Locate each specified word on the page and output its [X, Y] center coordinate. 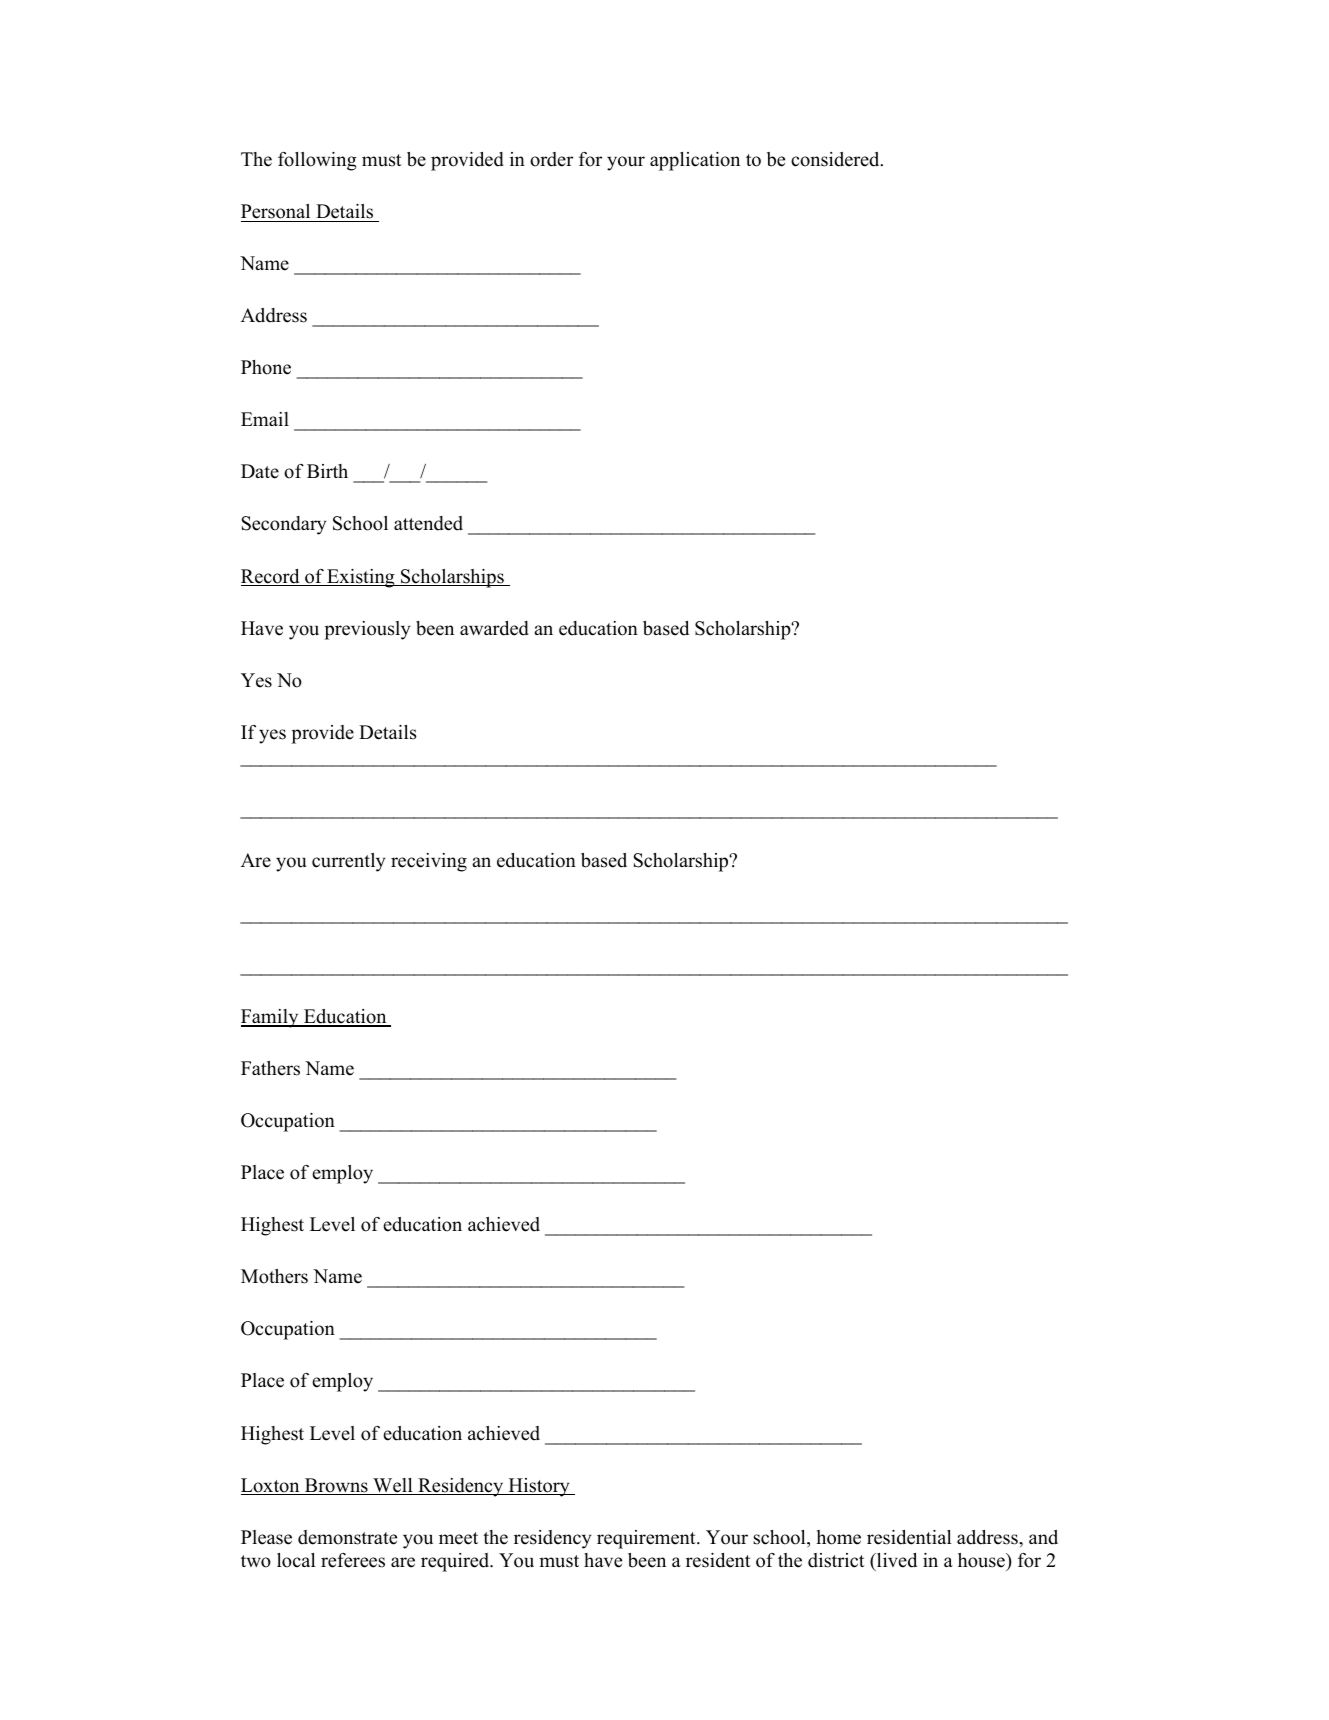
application [695, 161]
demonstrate [347, 1537]
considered [836, 159]
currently [348, 862]
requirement [647, 1539]
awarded [494, 628]
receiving [429, 862]
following [317, 161]
